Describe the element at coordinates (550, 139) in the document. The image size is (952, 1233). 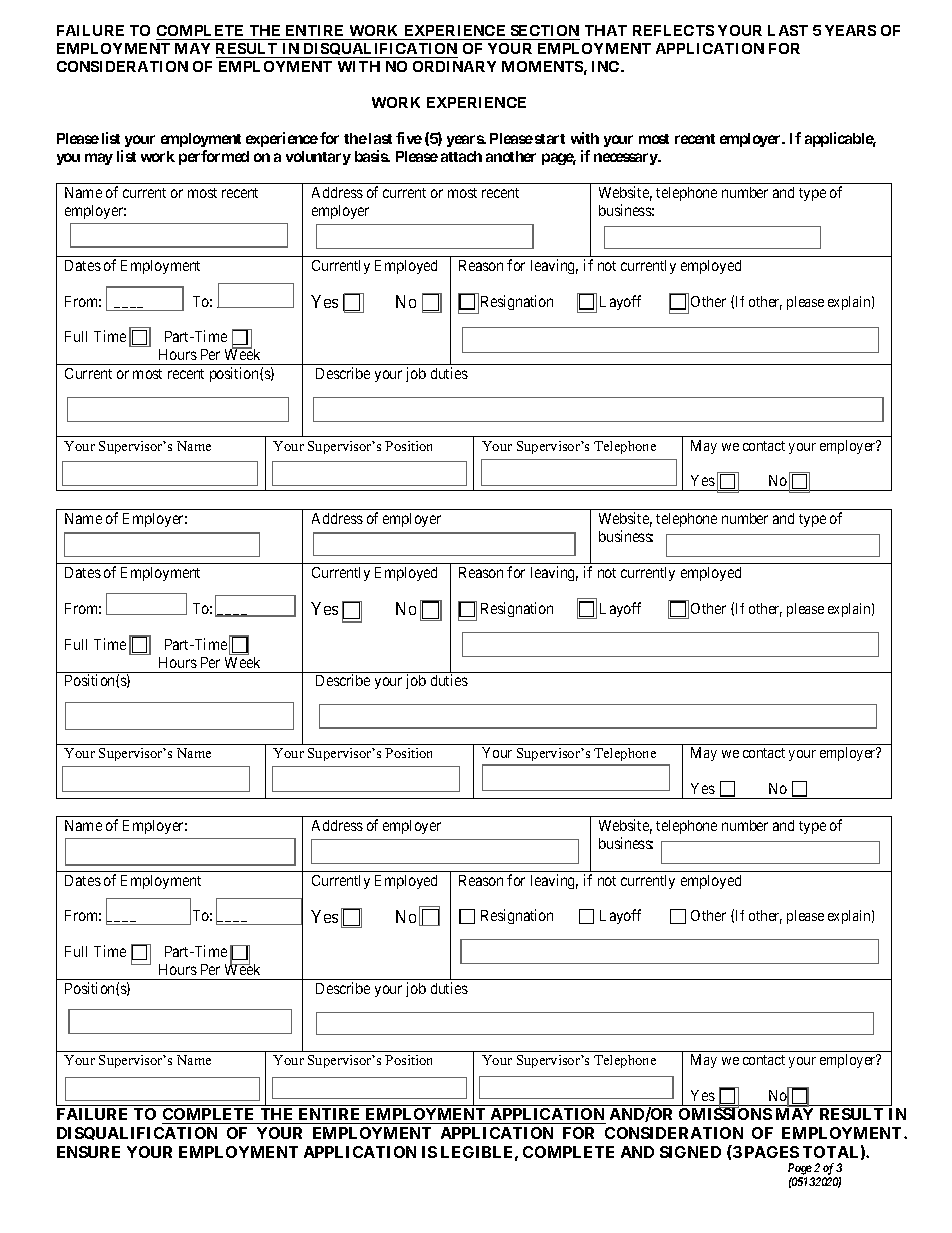
I see `start` at that location.
